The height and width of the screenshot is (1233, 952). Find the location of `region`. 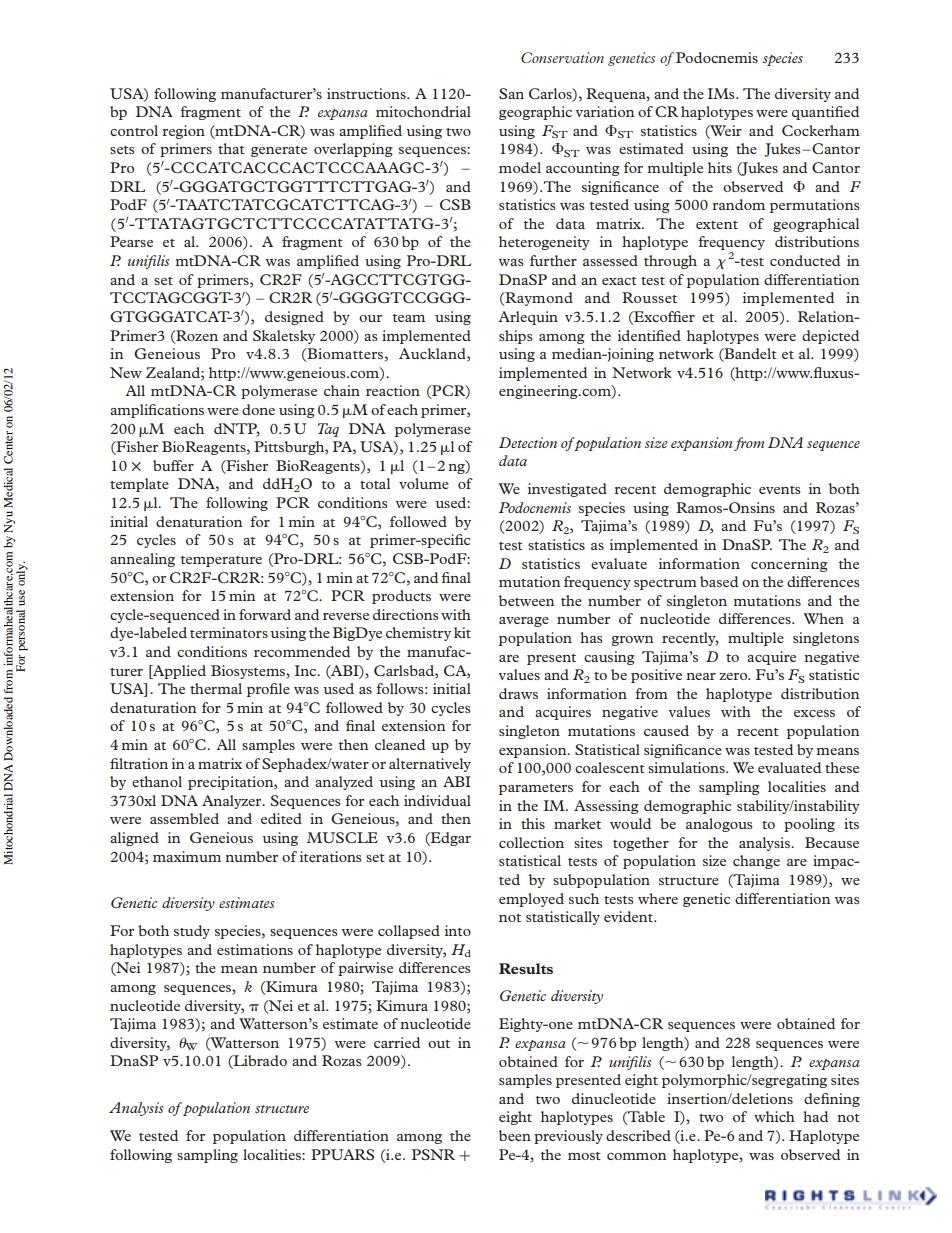

region is located at coordinates (183, 132).
